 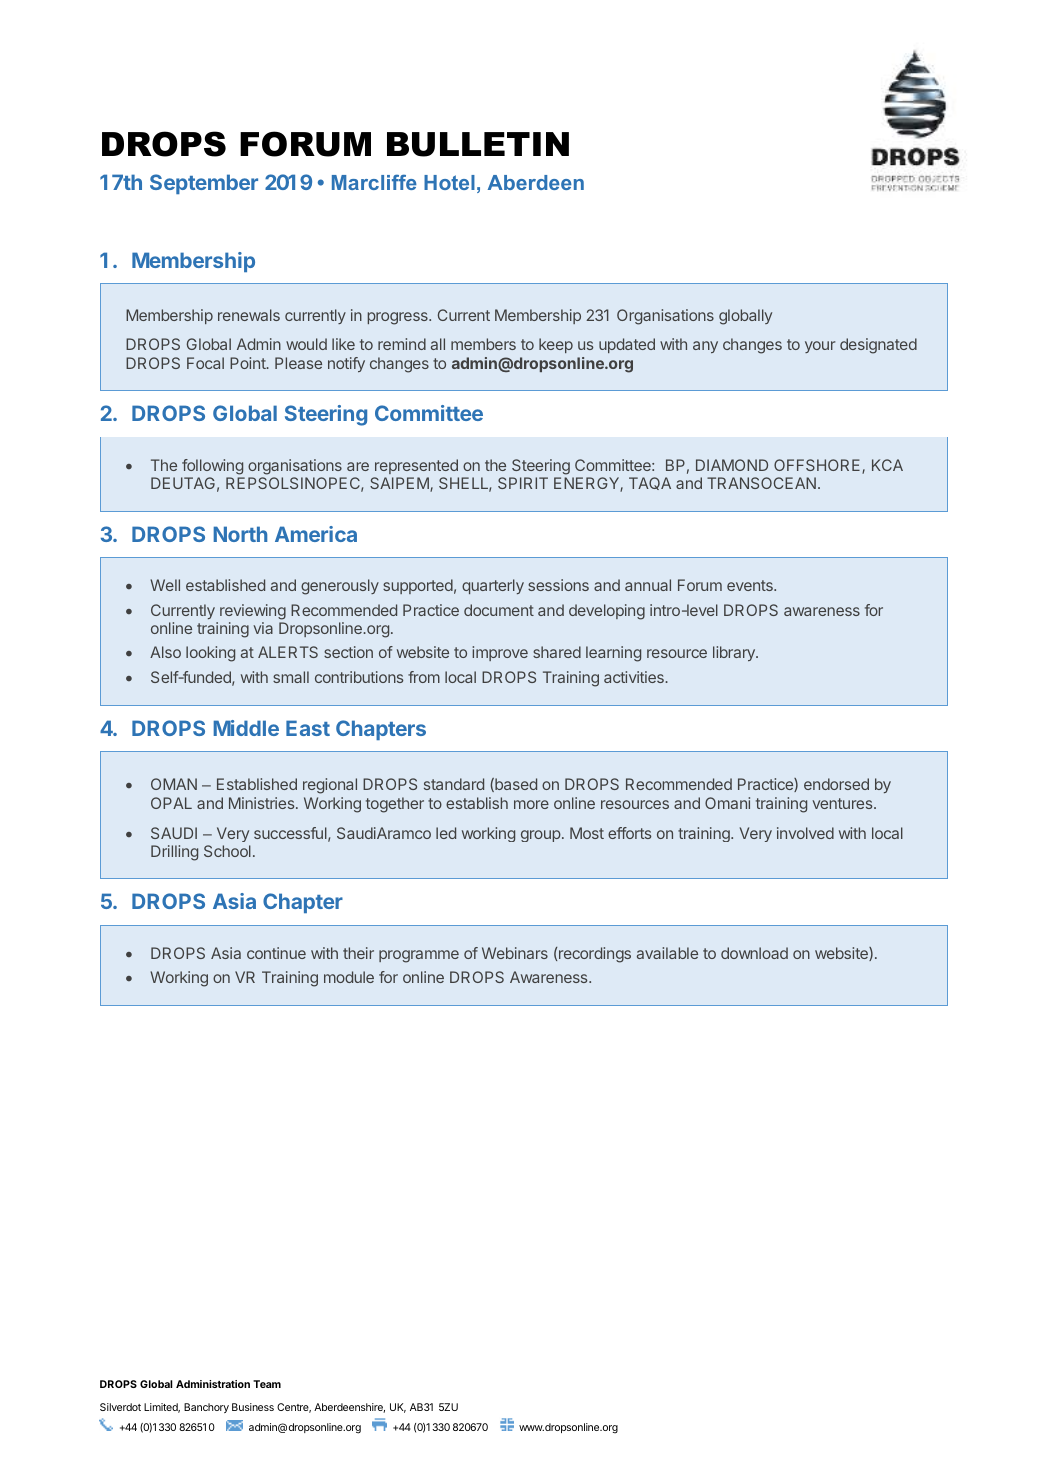 What do you see at coordinates (478, 144) in the screenshot?
I see `BULLETIN` at bounding box center [478, 144].
